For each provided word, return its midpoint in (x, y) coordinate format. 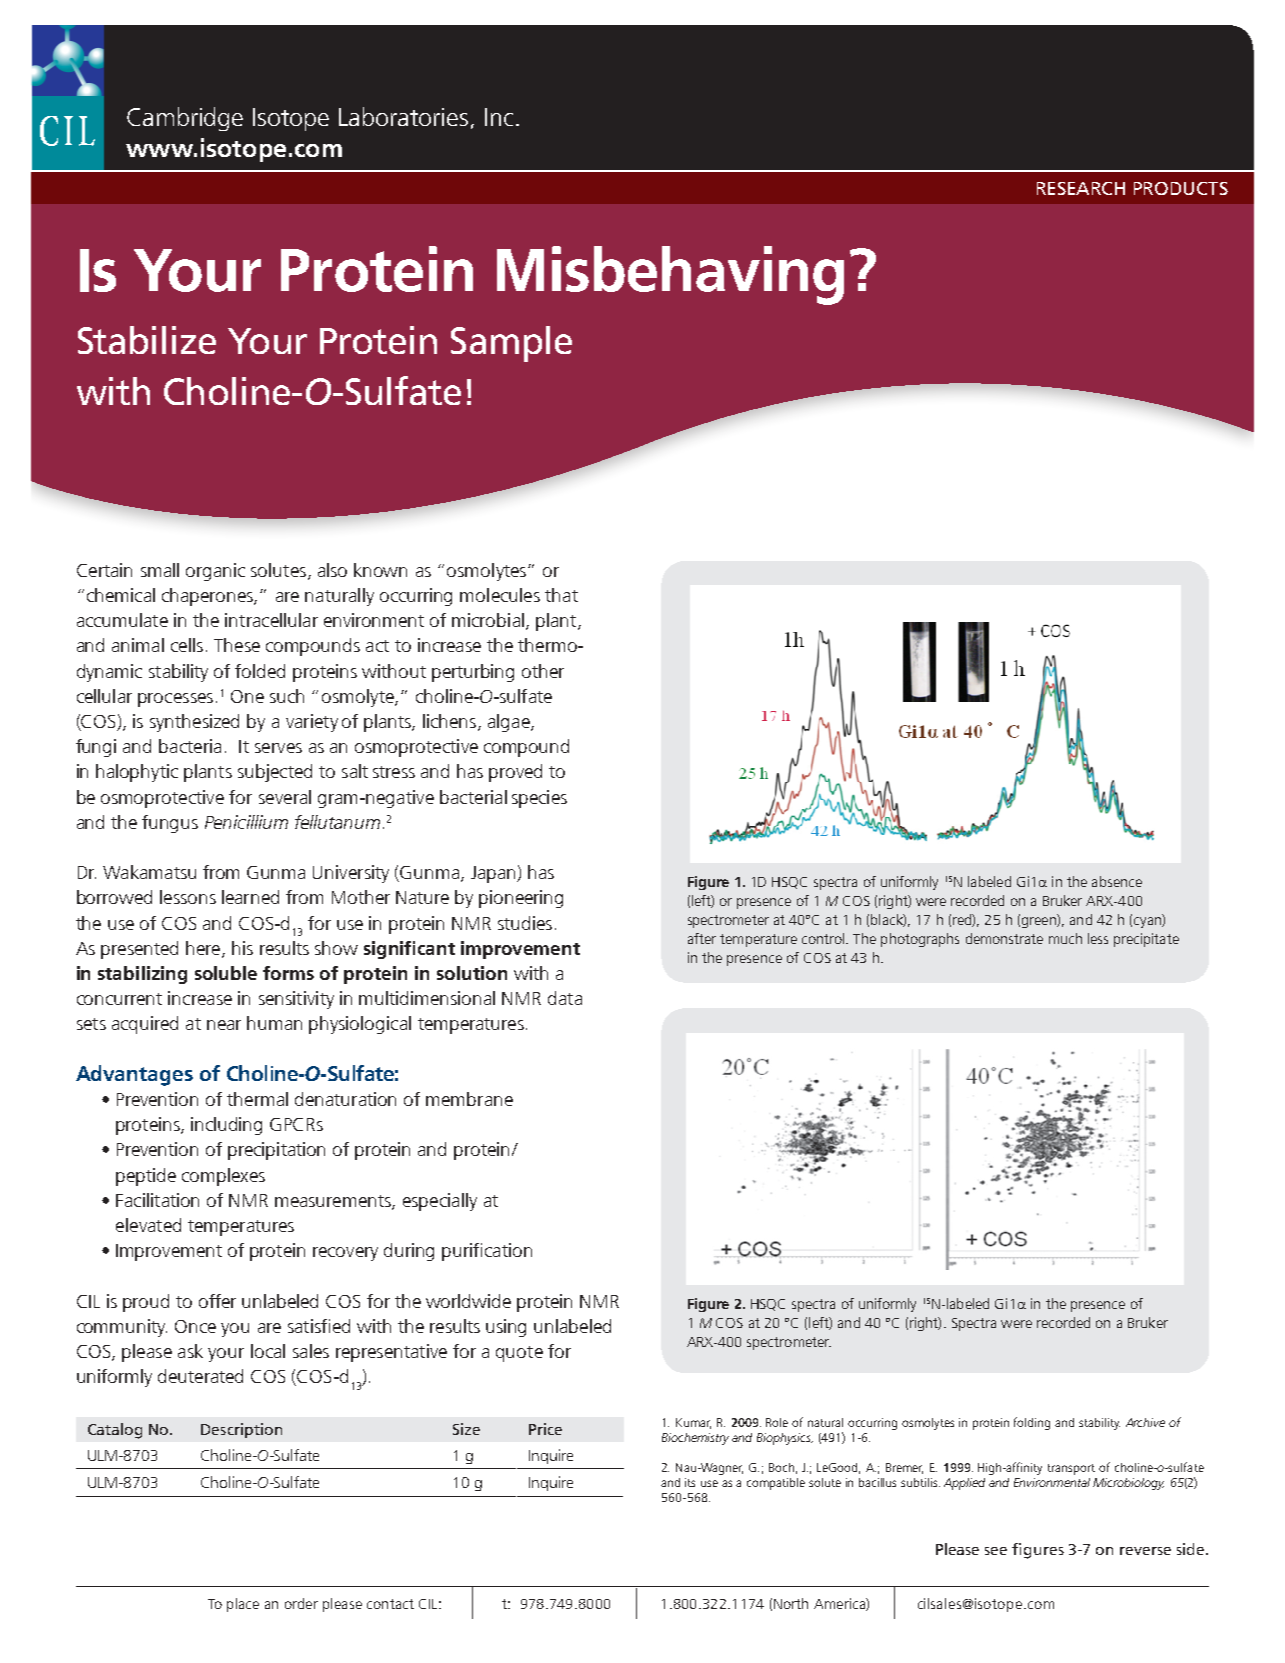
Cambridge (185, 119)
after (702, 938)
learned (250, 897)
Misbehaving (670, 275)
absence (1117, 881)
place (243, 1605)
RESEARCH (1081, 188)
